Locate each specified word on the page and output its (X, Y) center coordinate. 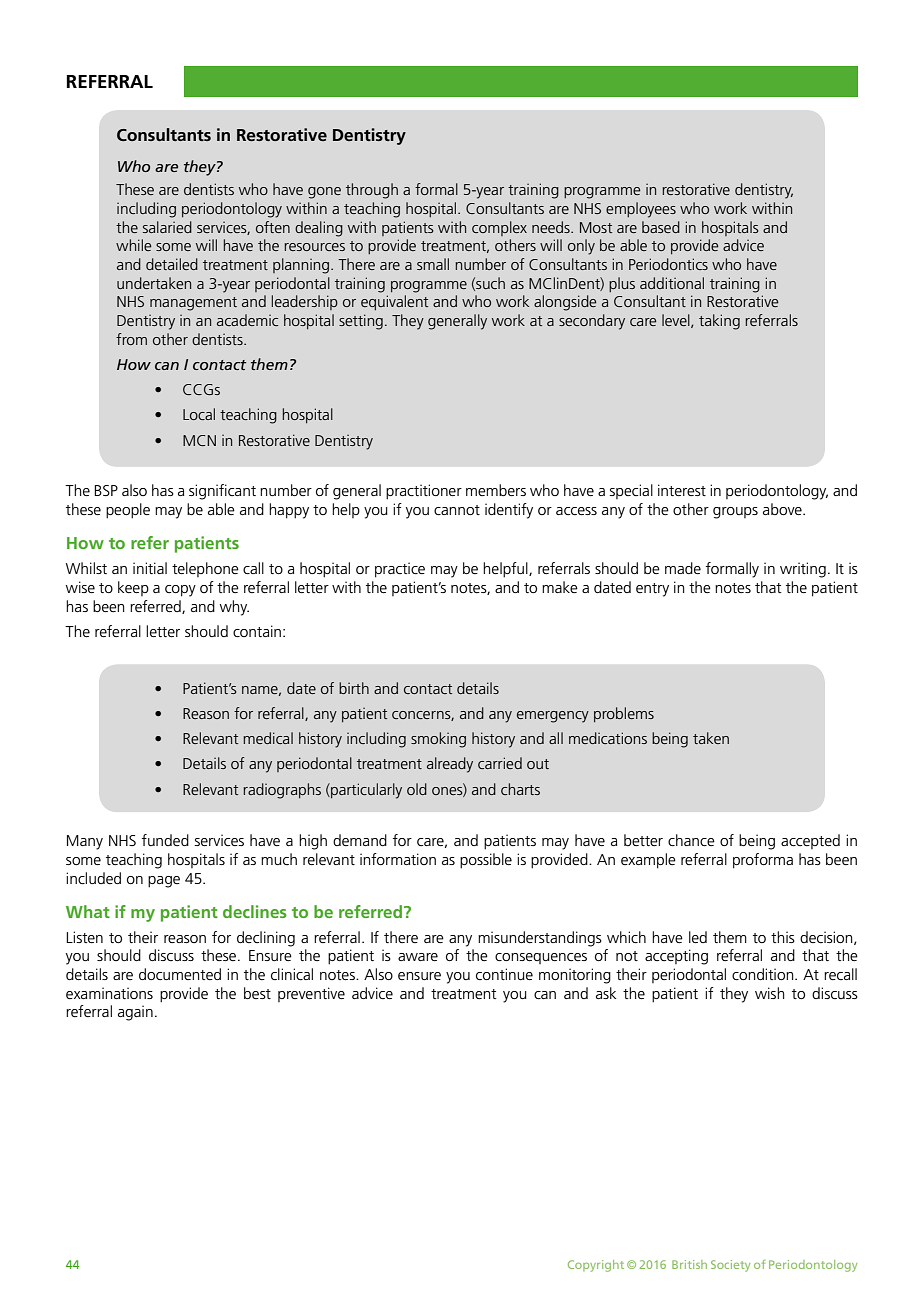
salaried (167, 227)
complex (499, 228)
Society (730, 1266)
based (661, 227)
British (689, 1264)
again (135, 1013)
